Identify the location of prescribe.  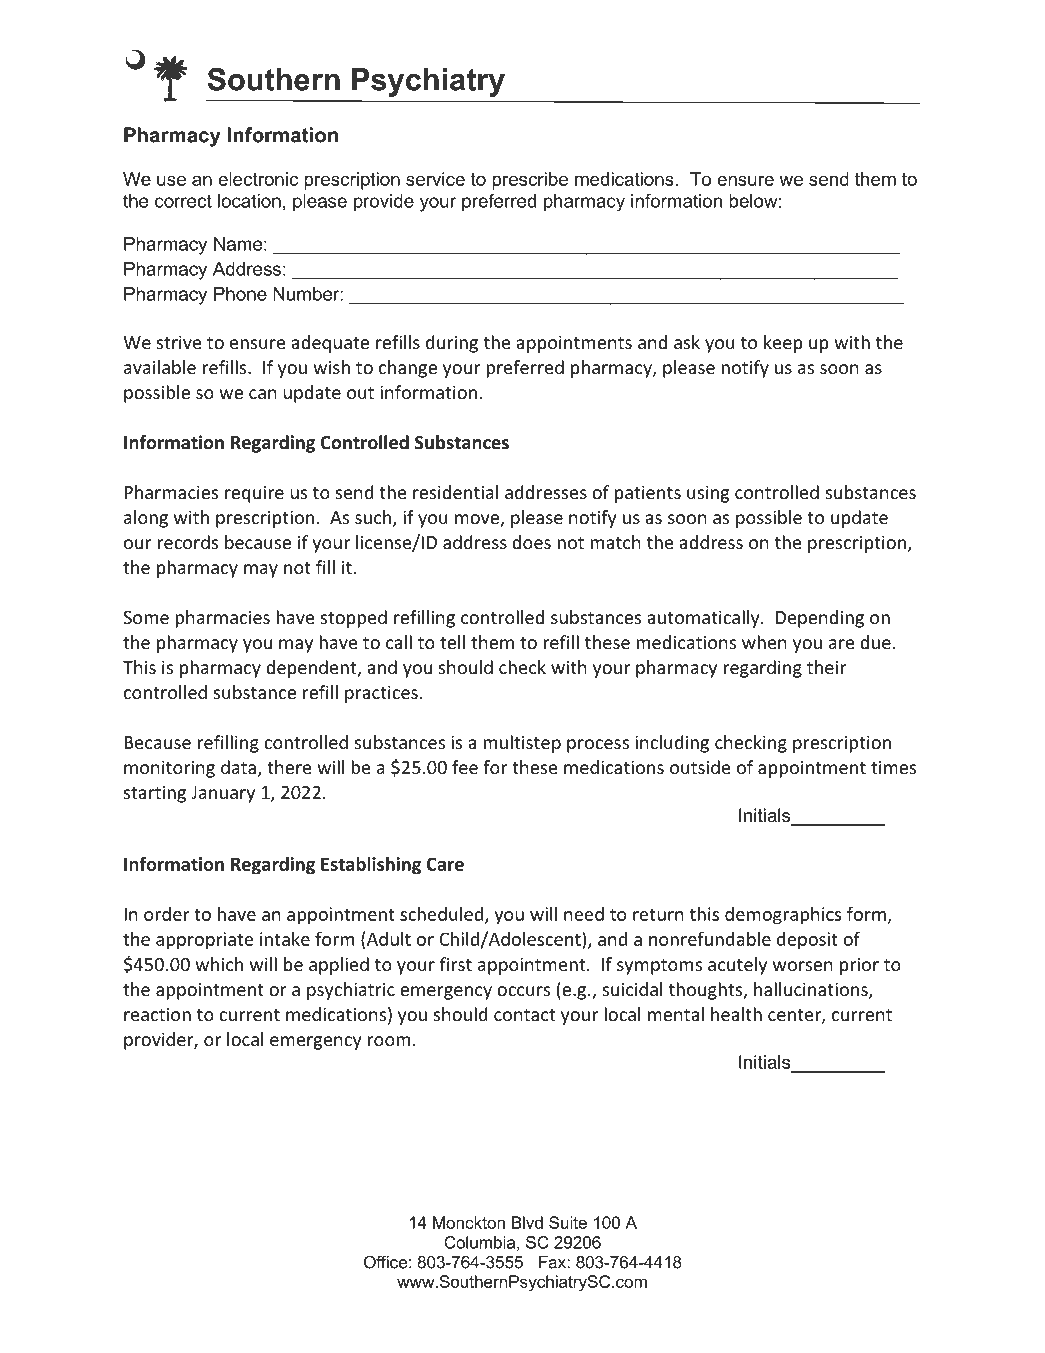
(530, 181).
